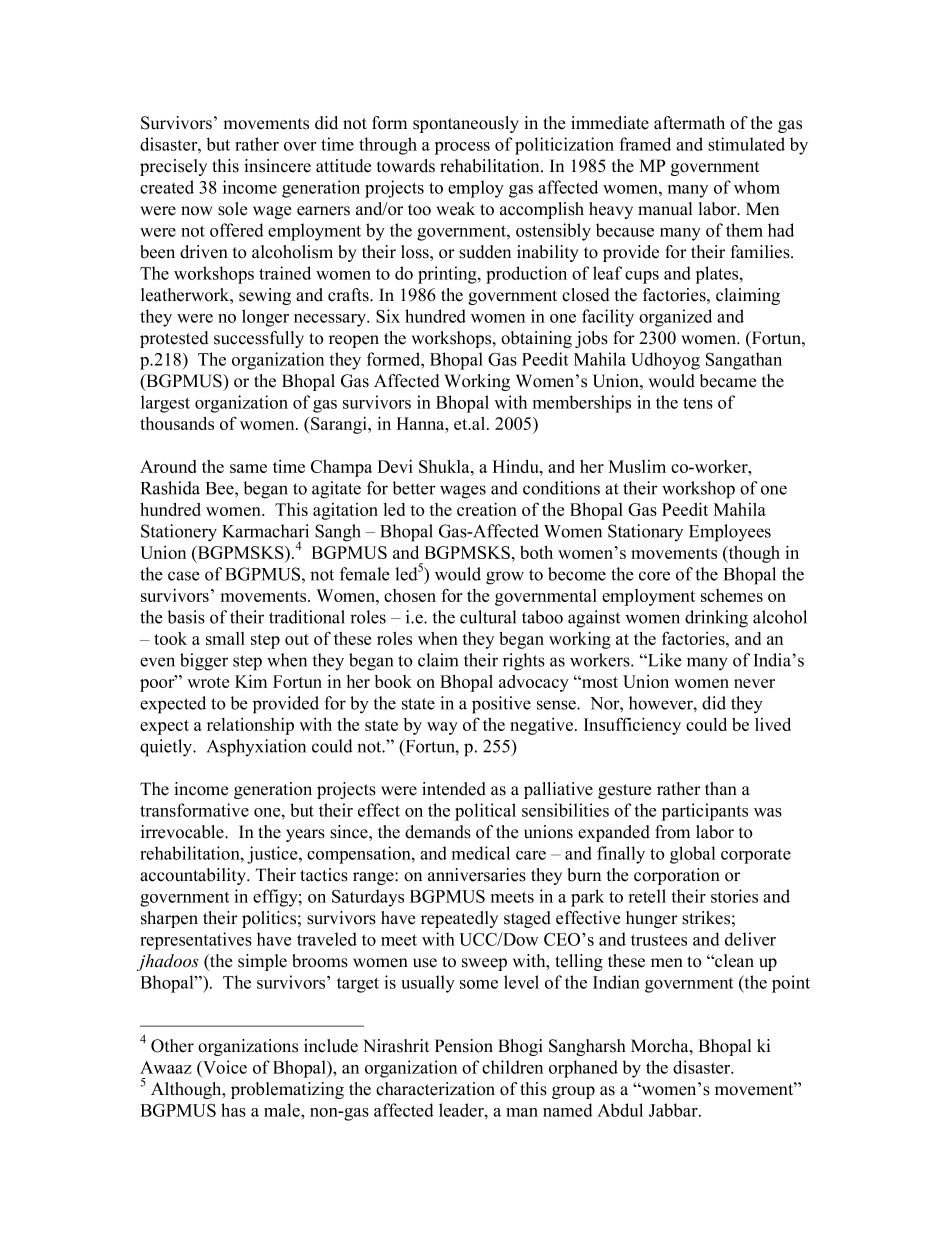  Describe the element at coordinates (488, 617) in the document. I see `cultural` at that location.
